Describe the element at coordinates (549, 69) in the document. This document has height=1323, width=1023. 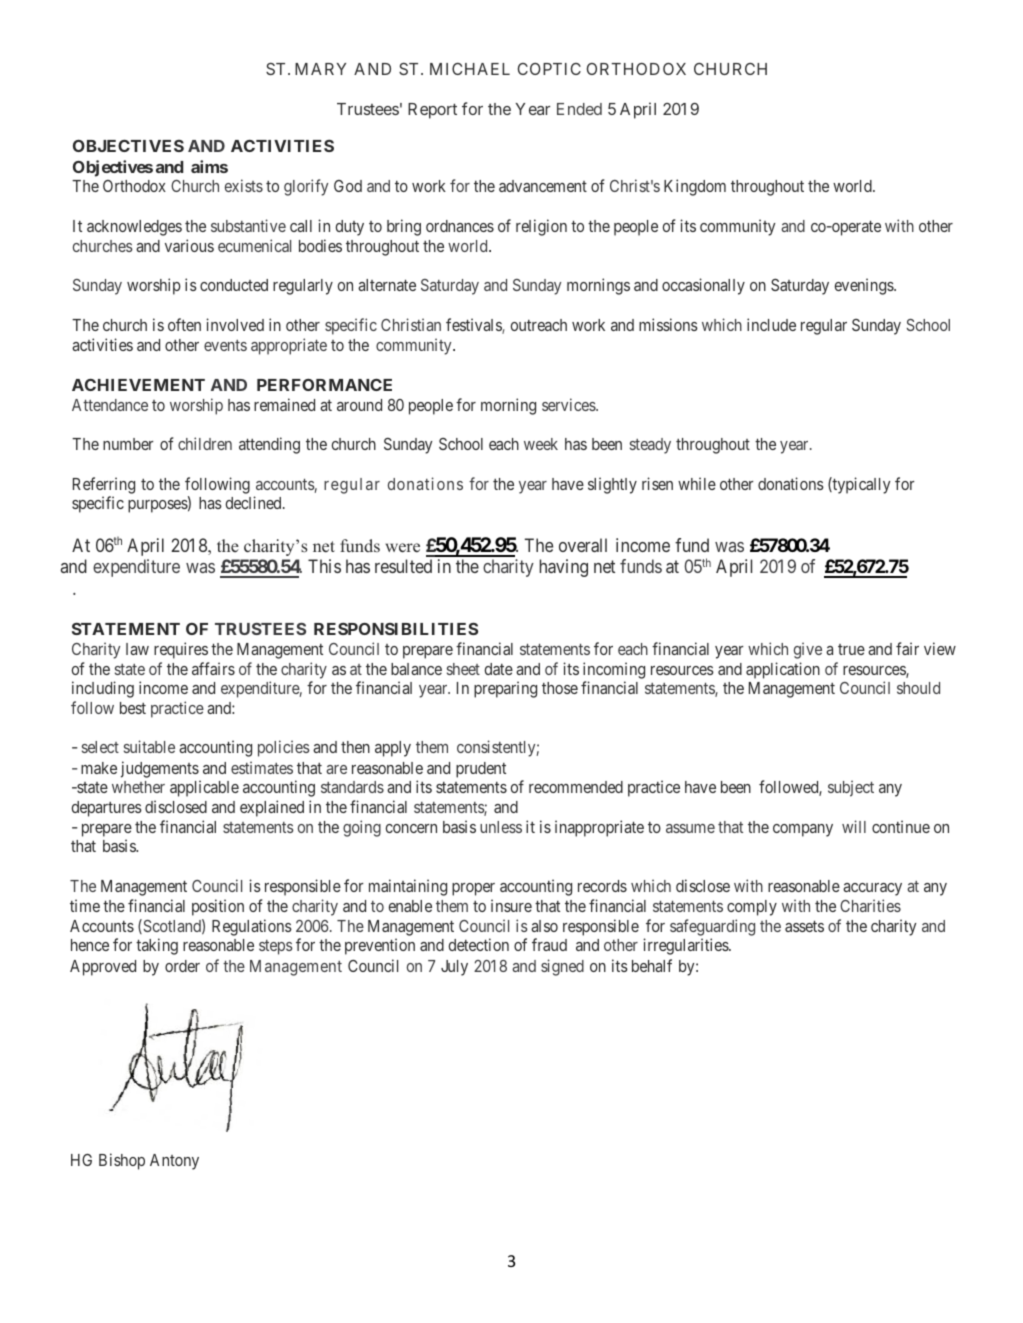
I see `COPTIC` at that location.
